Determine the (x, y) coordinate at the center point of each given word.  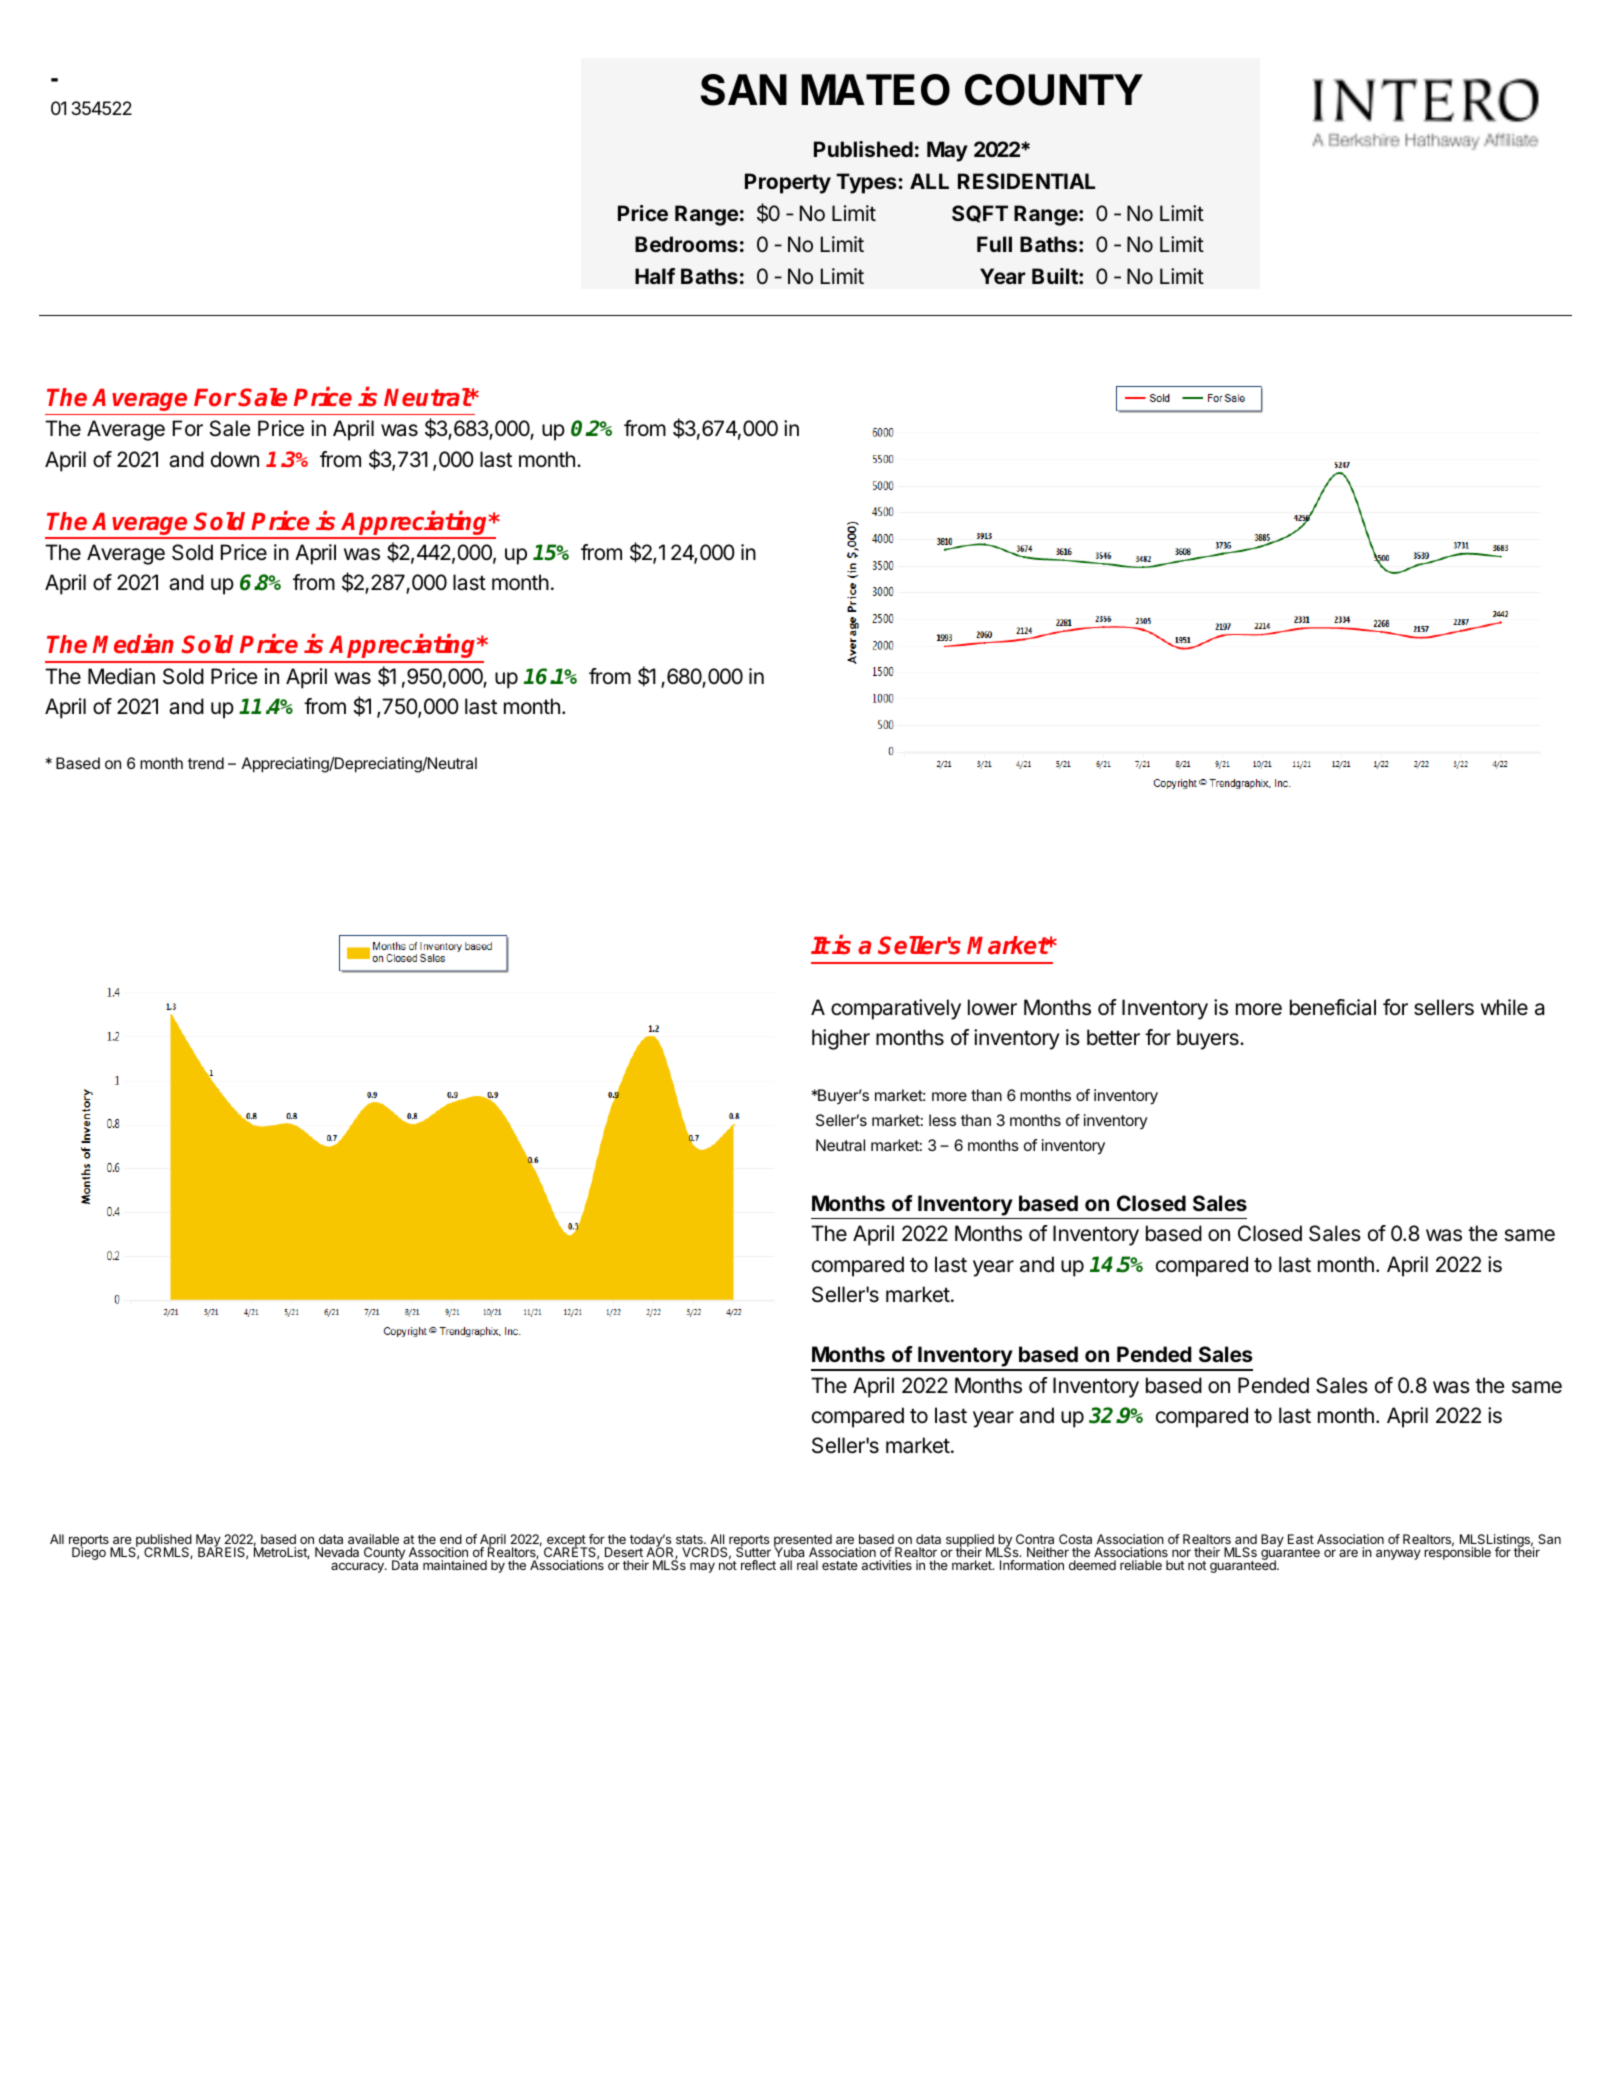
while (1504, 1007)
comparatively (896, 1009)
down (235, 459)
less (942, 1120)
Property (788, 183)
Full (994, 244)
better (1113, 1037)
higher (841, 1039)
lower (992, 1007)
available (373, 1539)
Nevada (337, 1552)
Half (655, 276)
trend (206, 763)
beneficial (1333, 1007)
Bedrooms (686, 244)
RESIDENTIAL (1026, 181)
